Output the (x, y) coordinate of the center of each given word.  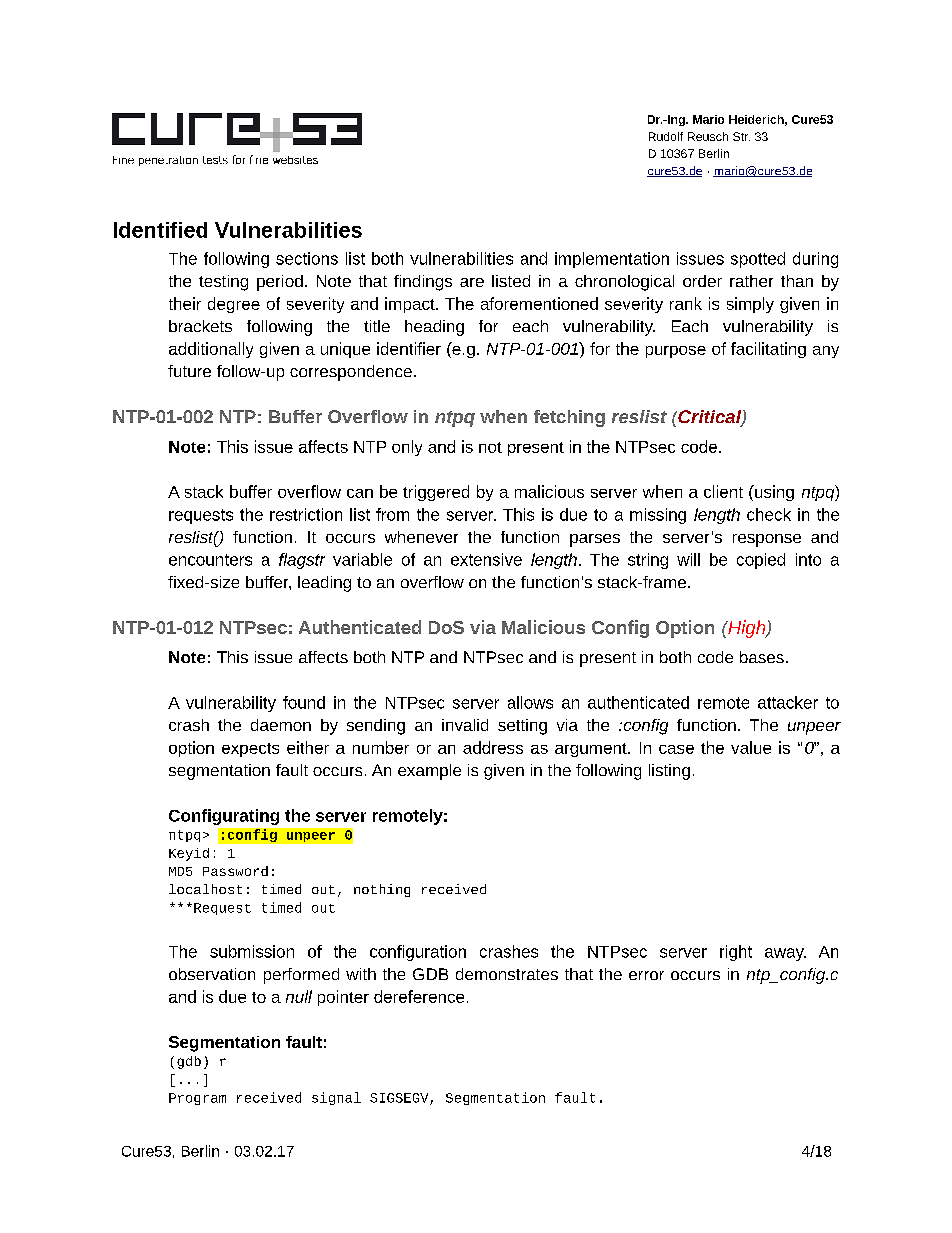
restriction (306, 514)
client (723, 491)
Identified (160, 230)
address (493, 747)
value (751, 747)
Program (197, 1099)
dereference (419, 996)
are (472, 282)
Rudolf (666, 136)
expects (250, 750)
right (736, 953)
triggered (436, 493)
